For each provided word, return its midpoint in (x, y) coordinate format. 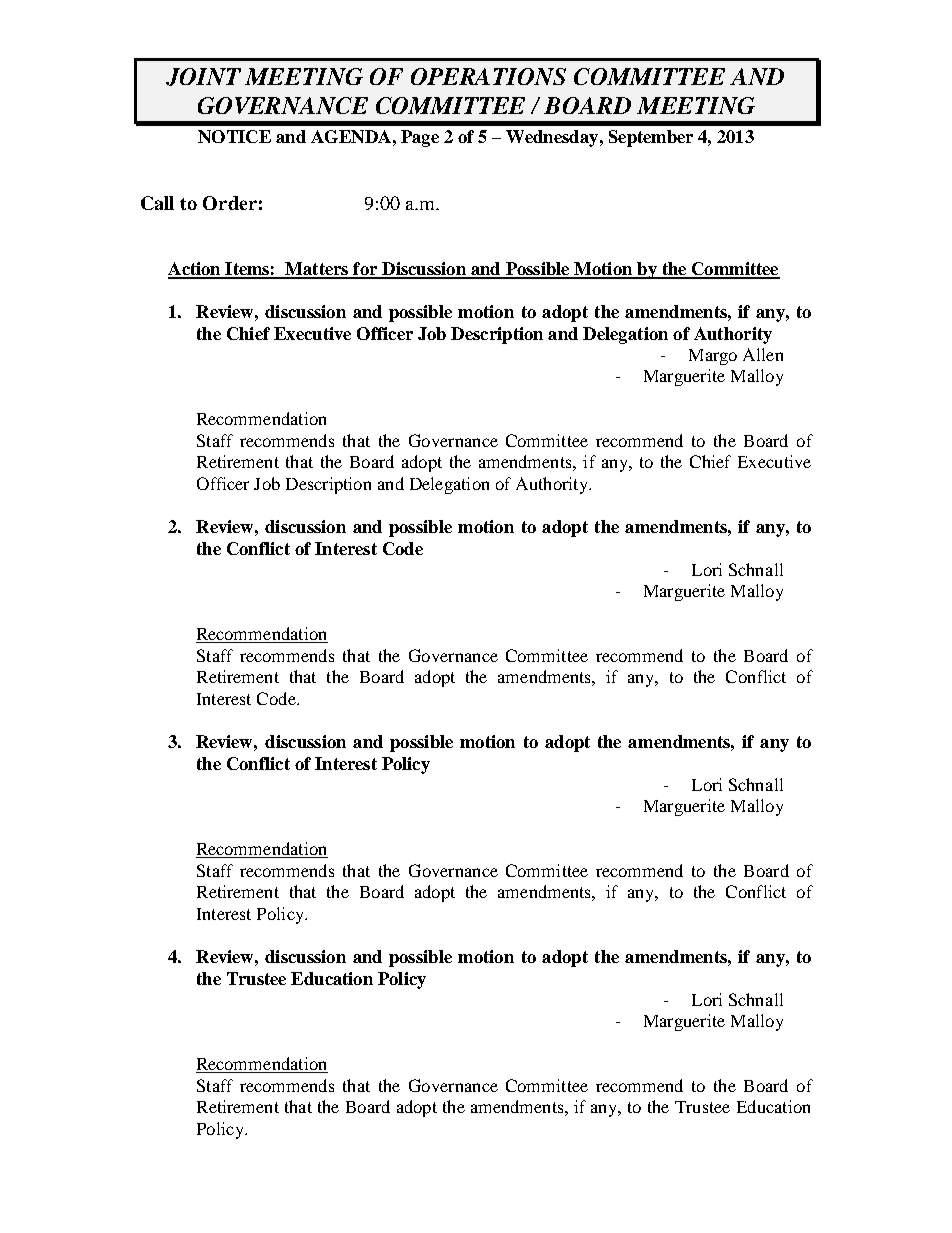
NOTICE (234, 136)
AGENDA (351, 136)
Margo (713, 357)
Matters (317, 270)
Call (157, 203)
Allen (763, 354)
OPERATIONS (488, 76)
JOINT (203, 77)
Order (230, 203)
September (651, 138)
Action (195, 270)
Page (420, 138)
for (365, 270)
